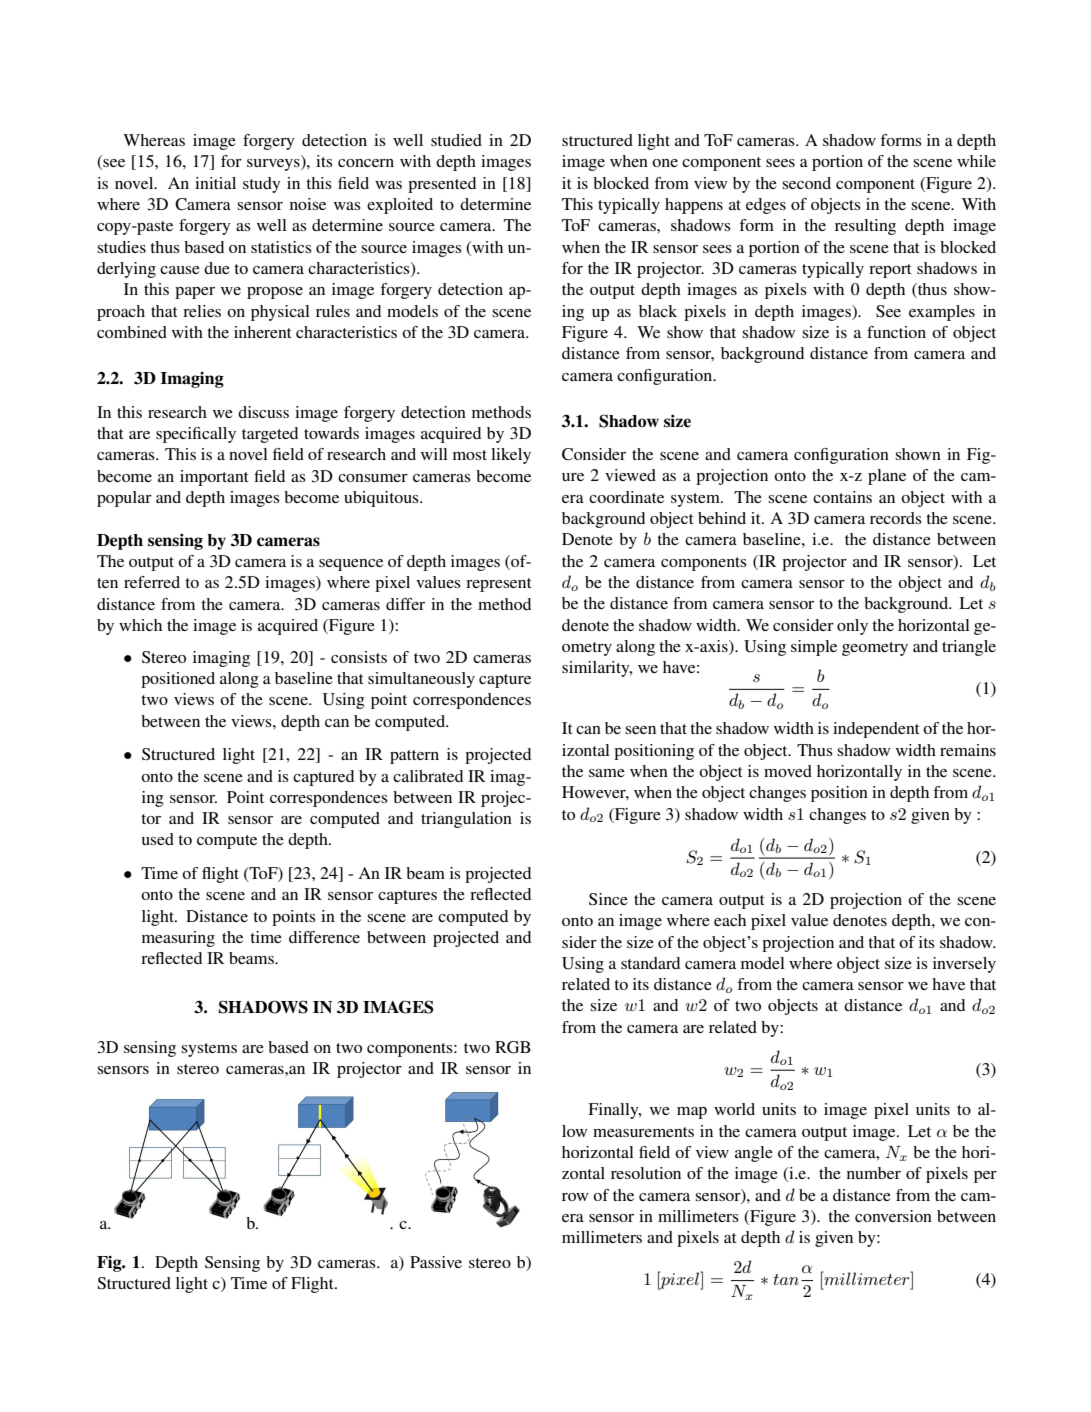  What do you see at coordinates (456, 140) in the screenshot?
I see `studied` at bounding box center [456, 140].
